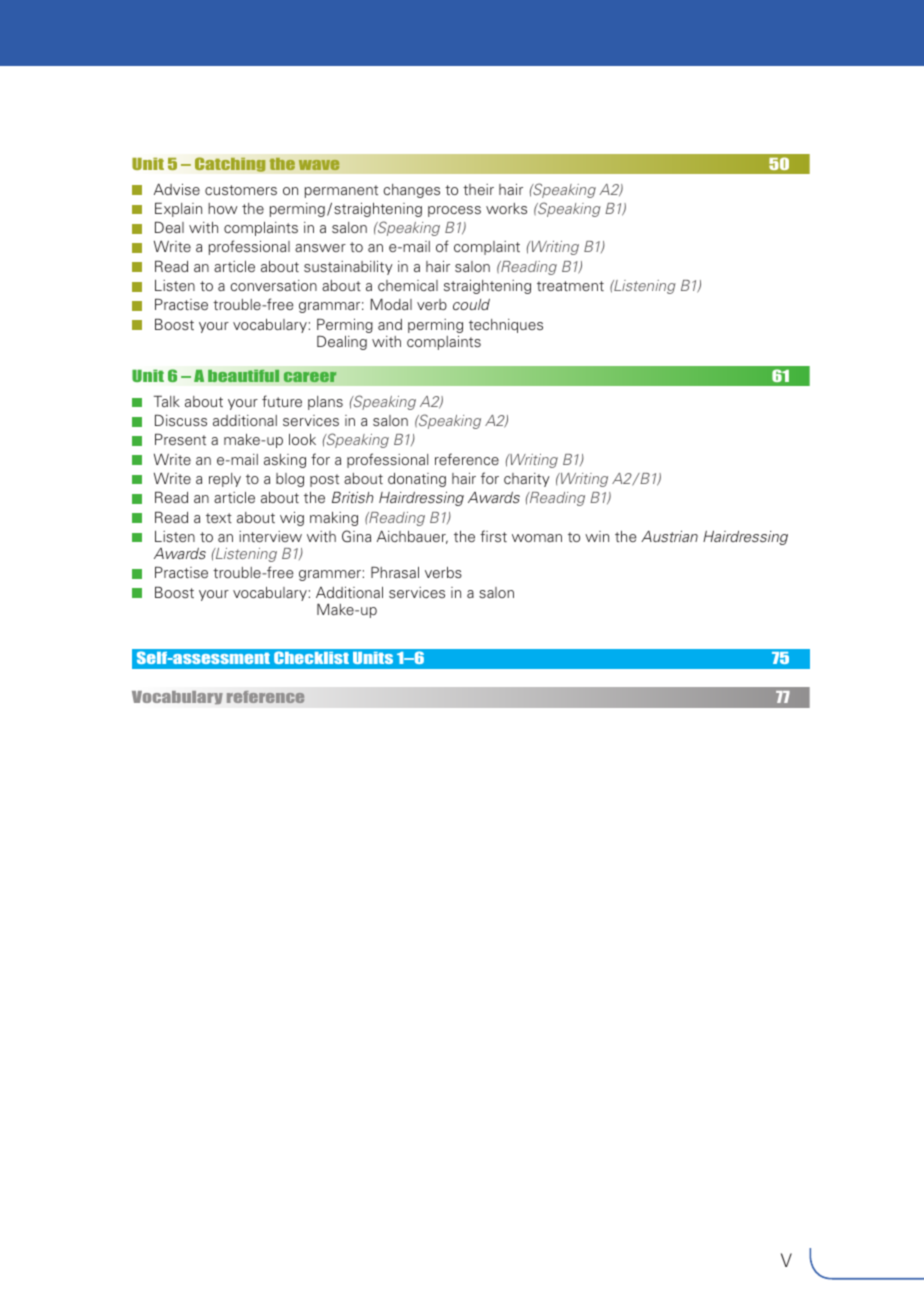 This screenshot has width=924, height=1308. I want to click on interview, so click(270, 536).
